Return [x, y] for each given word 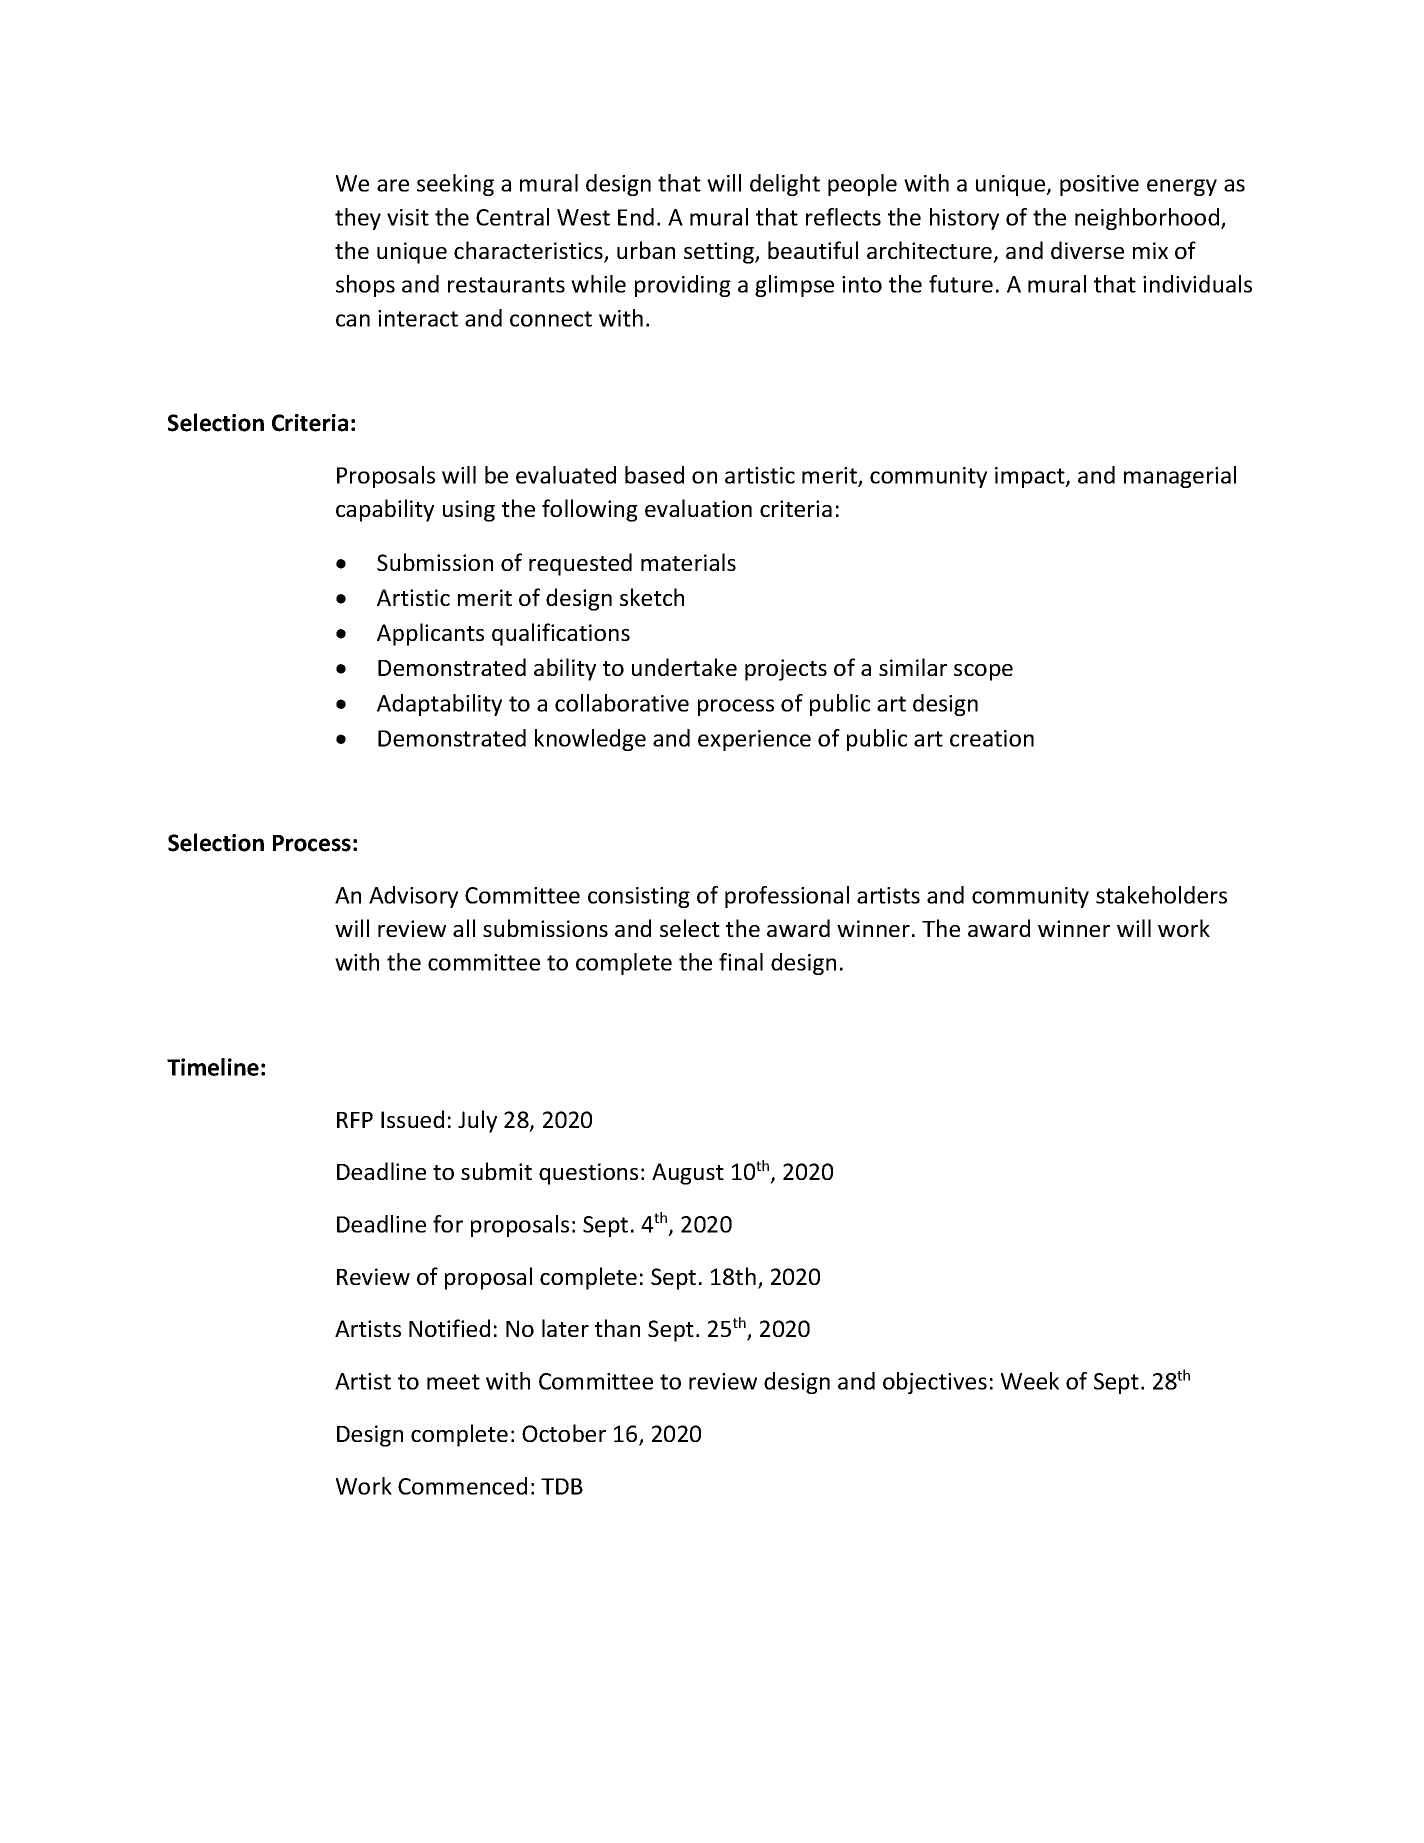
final [741, 962]
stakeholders [1161, 895]
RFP [355, 1120]
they [358, 219]
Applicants [430, 634]
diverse [1087, 250]
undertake [684, 667]
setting [720, 253]
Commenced [462, 1486]
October [564, 1433]
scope [983, 672]
